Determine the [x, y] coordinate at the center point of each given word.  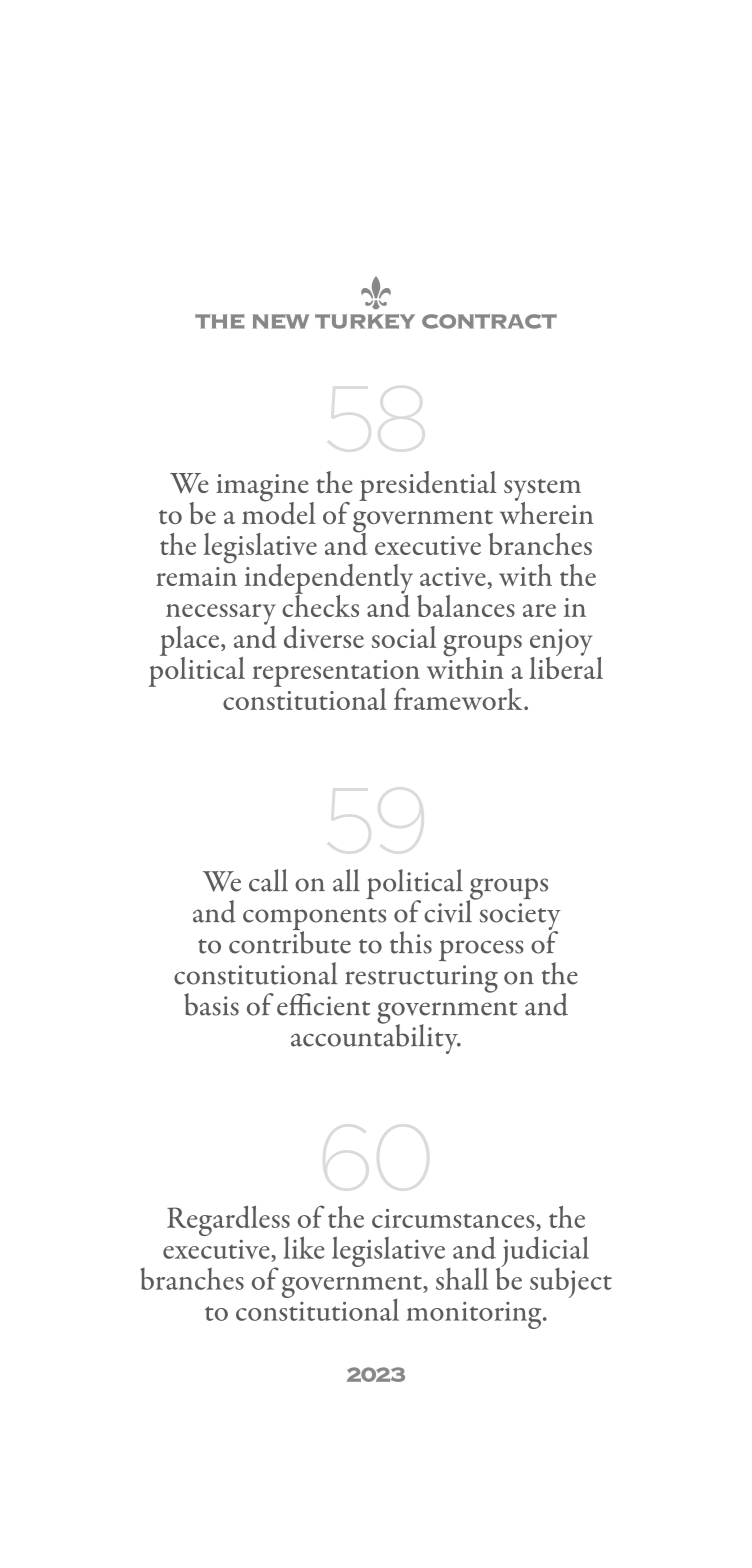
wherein [547, 511]
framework [459, 699]
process [481, 950]
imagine [263, 489]
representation [336, 674]
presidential [428, 486]
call [268, 880]
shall [462, 1278]
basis [211, 1004]
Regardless [228, 1222]
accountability [375, 1037]
